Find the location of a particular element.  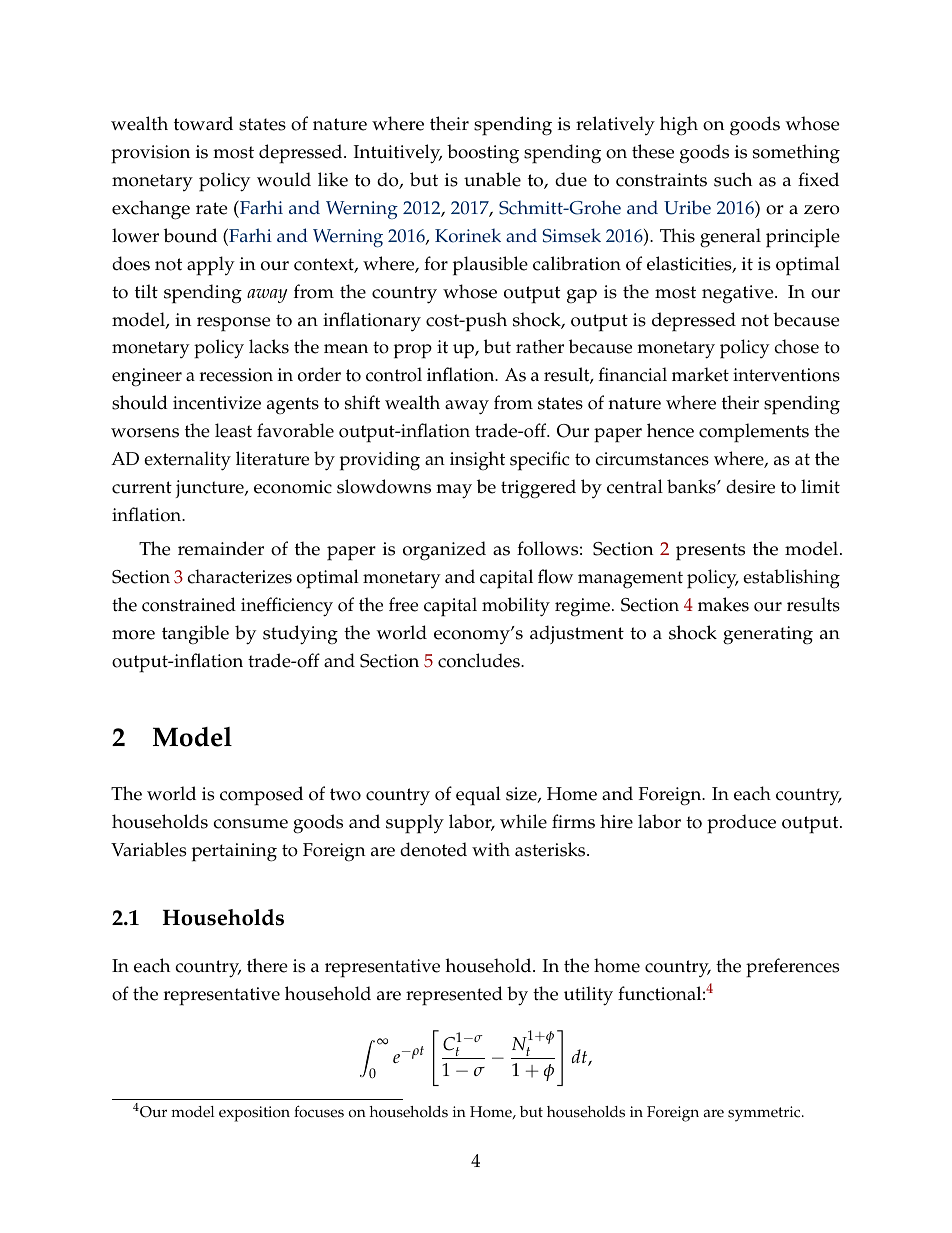

boosting is located at coordinates (483, 154).
